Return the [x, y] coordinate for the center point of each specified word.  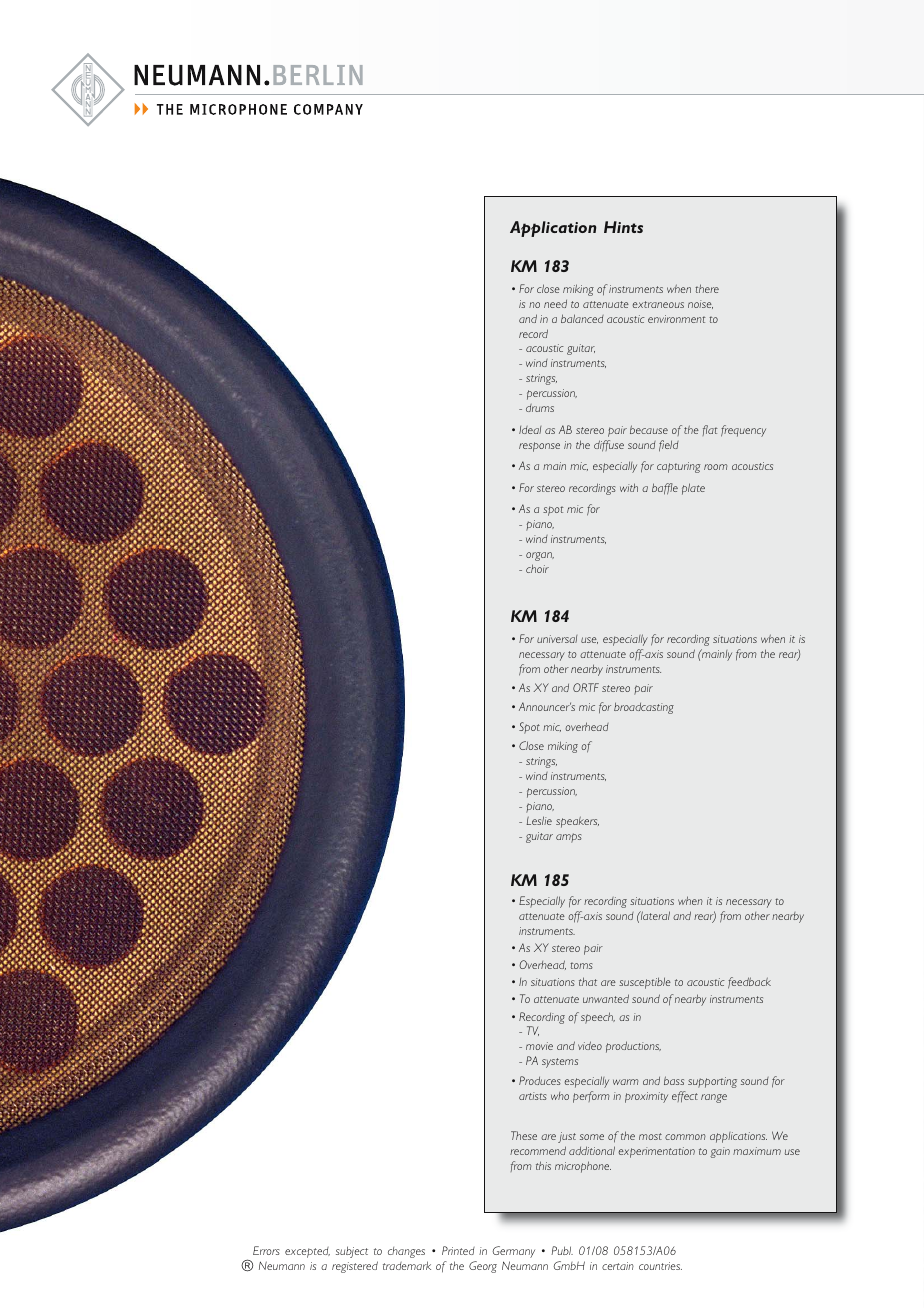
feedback [749, 983]
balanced [582, 318]
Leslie [539, 820]
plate [693, 489]
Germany [513, 1252]
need [555, 304]
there [707, 288]
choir [537, 568]
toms [581, 965]
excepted [307, 1252]
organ [540, 556]
